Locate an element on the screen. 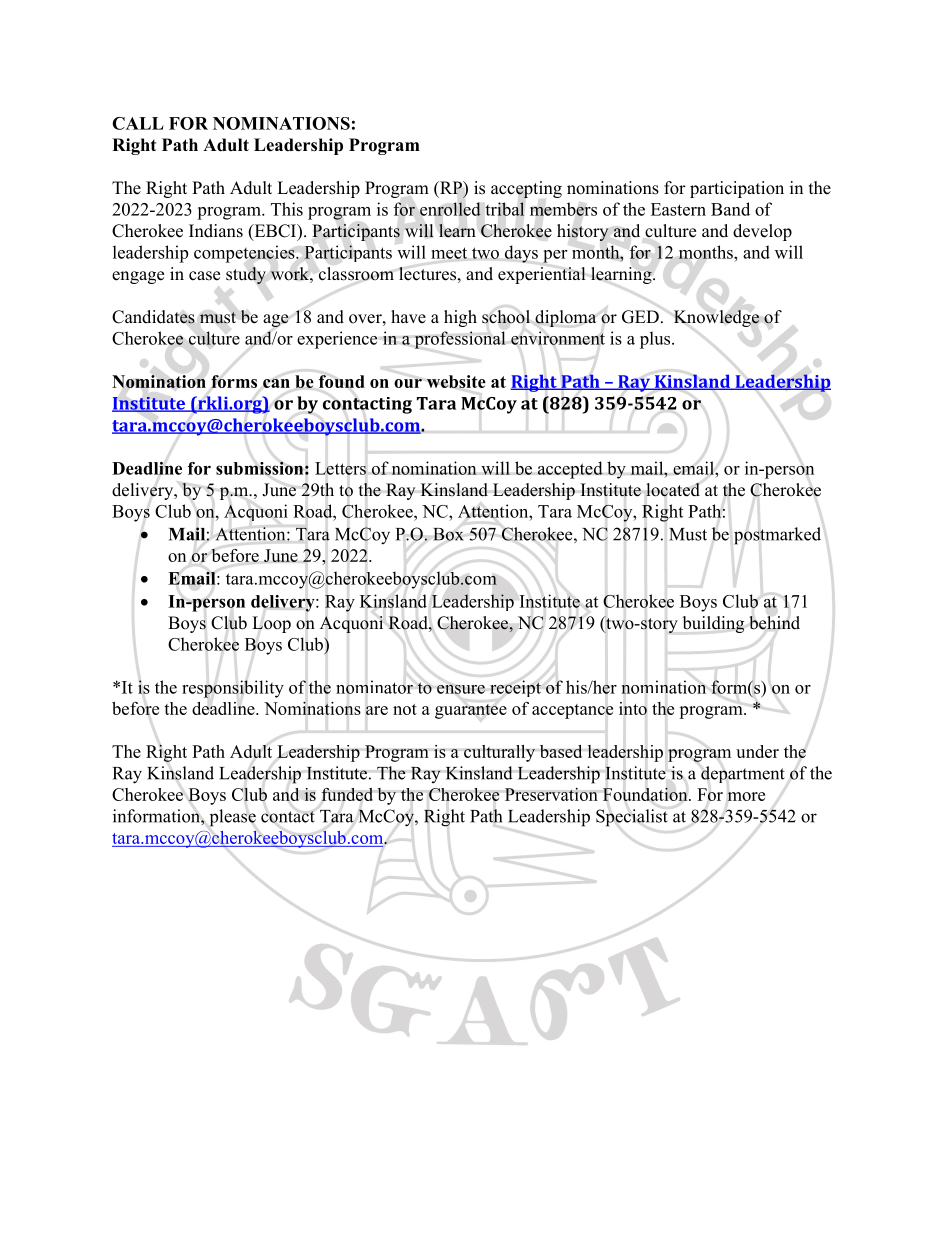  case is located at coordinates (204, 276).
